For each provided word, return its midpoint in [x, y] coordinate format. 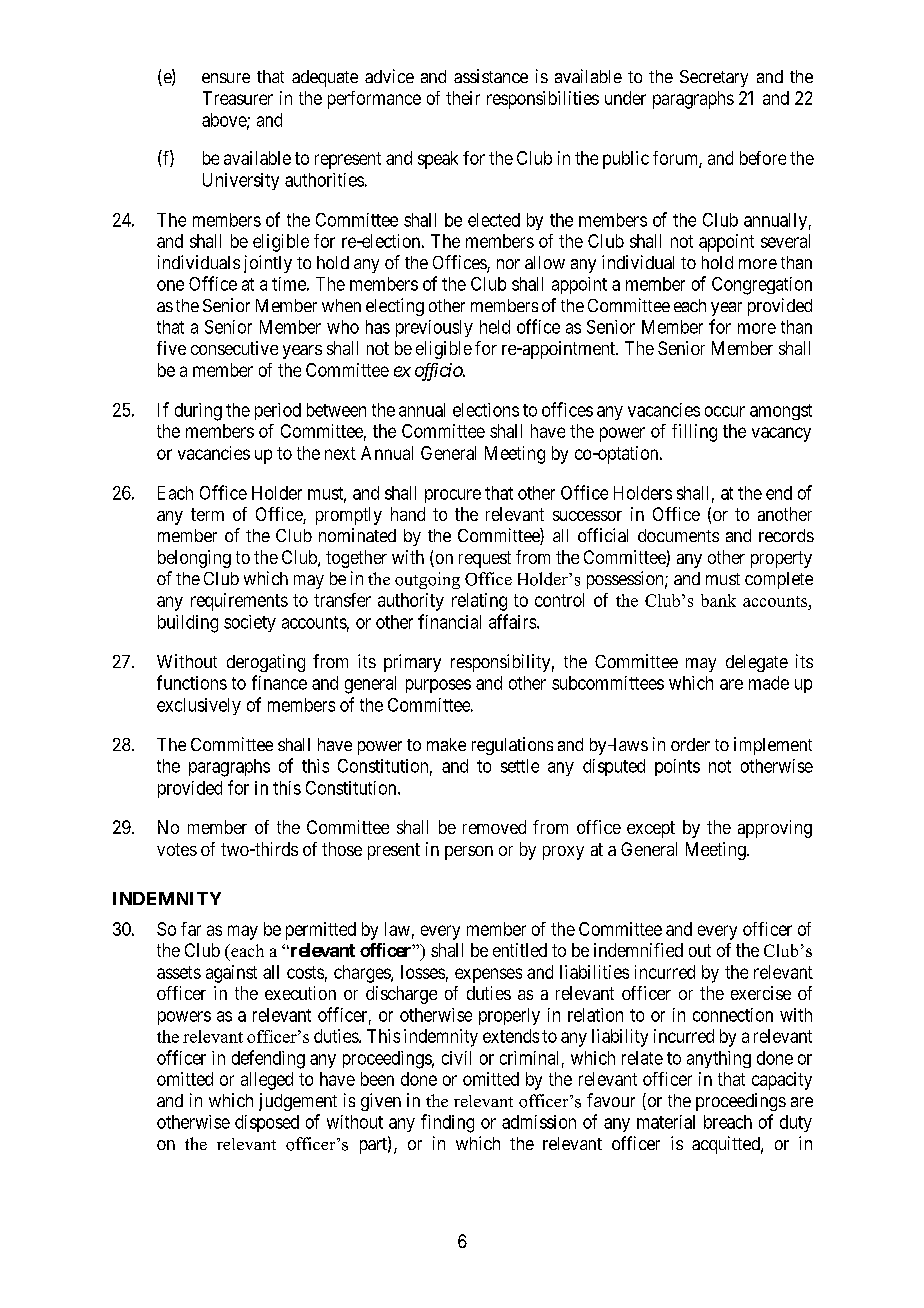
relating [479, 602]
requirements [239, 602]
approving [775, 829]
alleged [267, 1081]
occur [725, 411]
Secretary [714, 78]
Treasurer [238, 98]
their [463, 98]
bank [718, 600]
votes [177, 849]
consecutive [234, 348]
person [469, 853]
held [495, 327]
